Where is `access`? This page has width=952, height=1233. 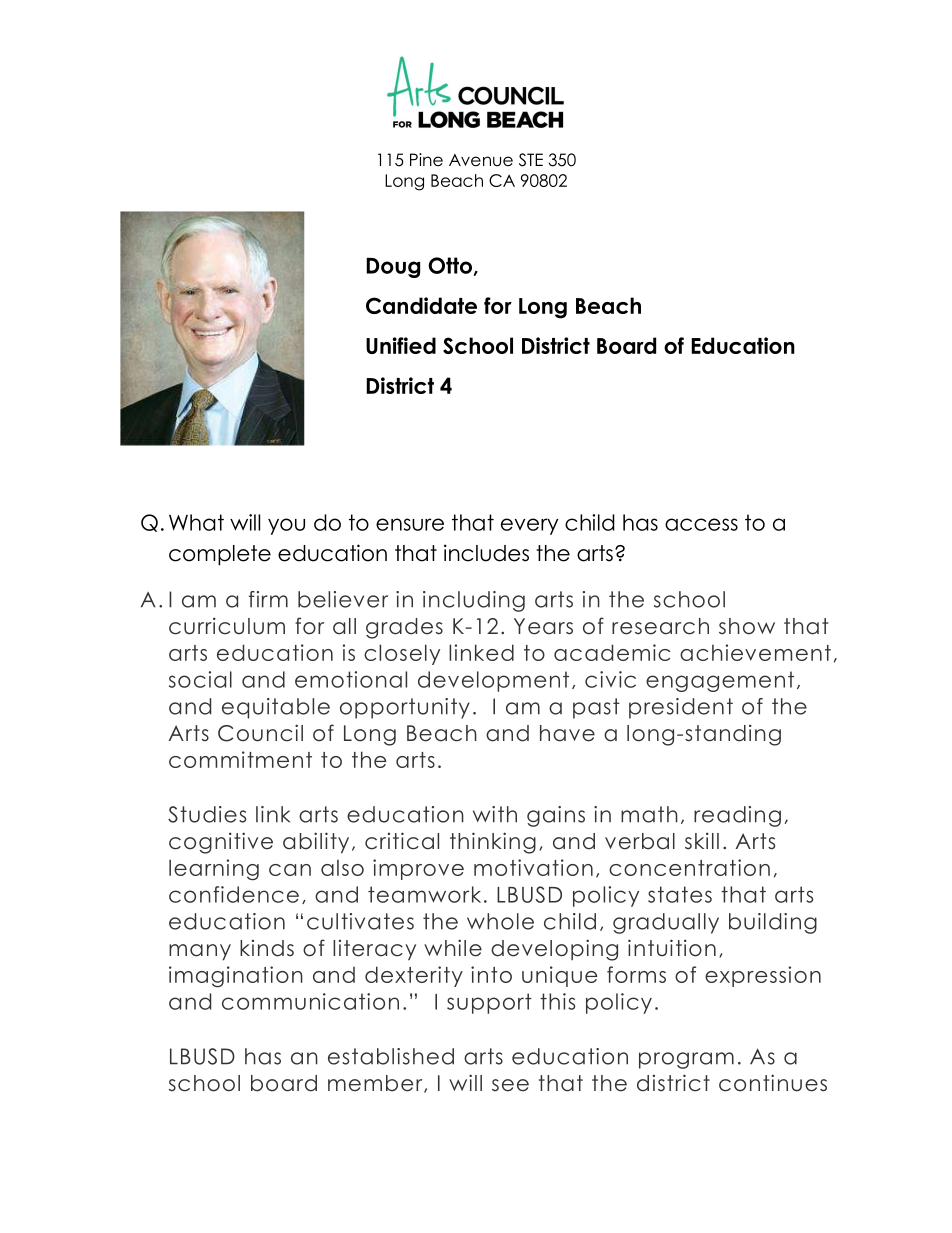 access is located at coordinates (701, 524).
